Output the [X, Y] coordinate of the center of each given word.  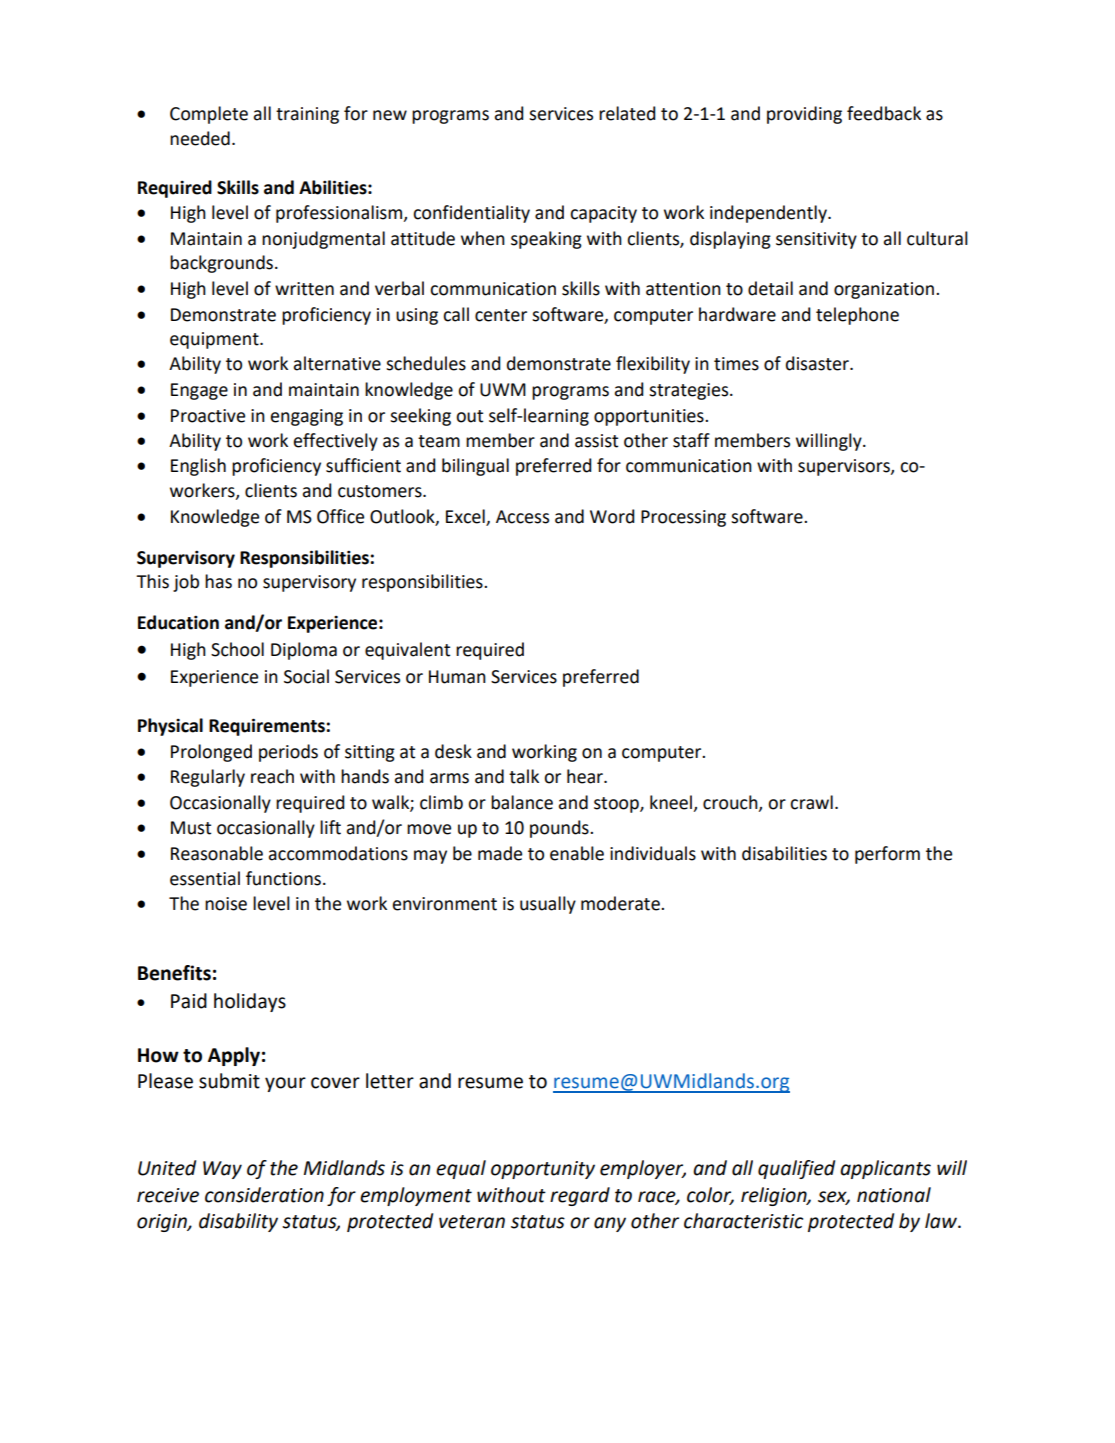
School [237, 649]
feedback [884, 113]
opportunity [543, 1170]
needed [200, 138]
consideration [264, 1195]
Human [457, 677]
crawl [811, 802]
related [627, 113]
